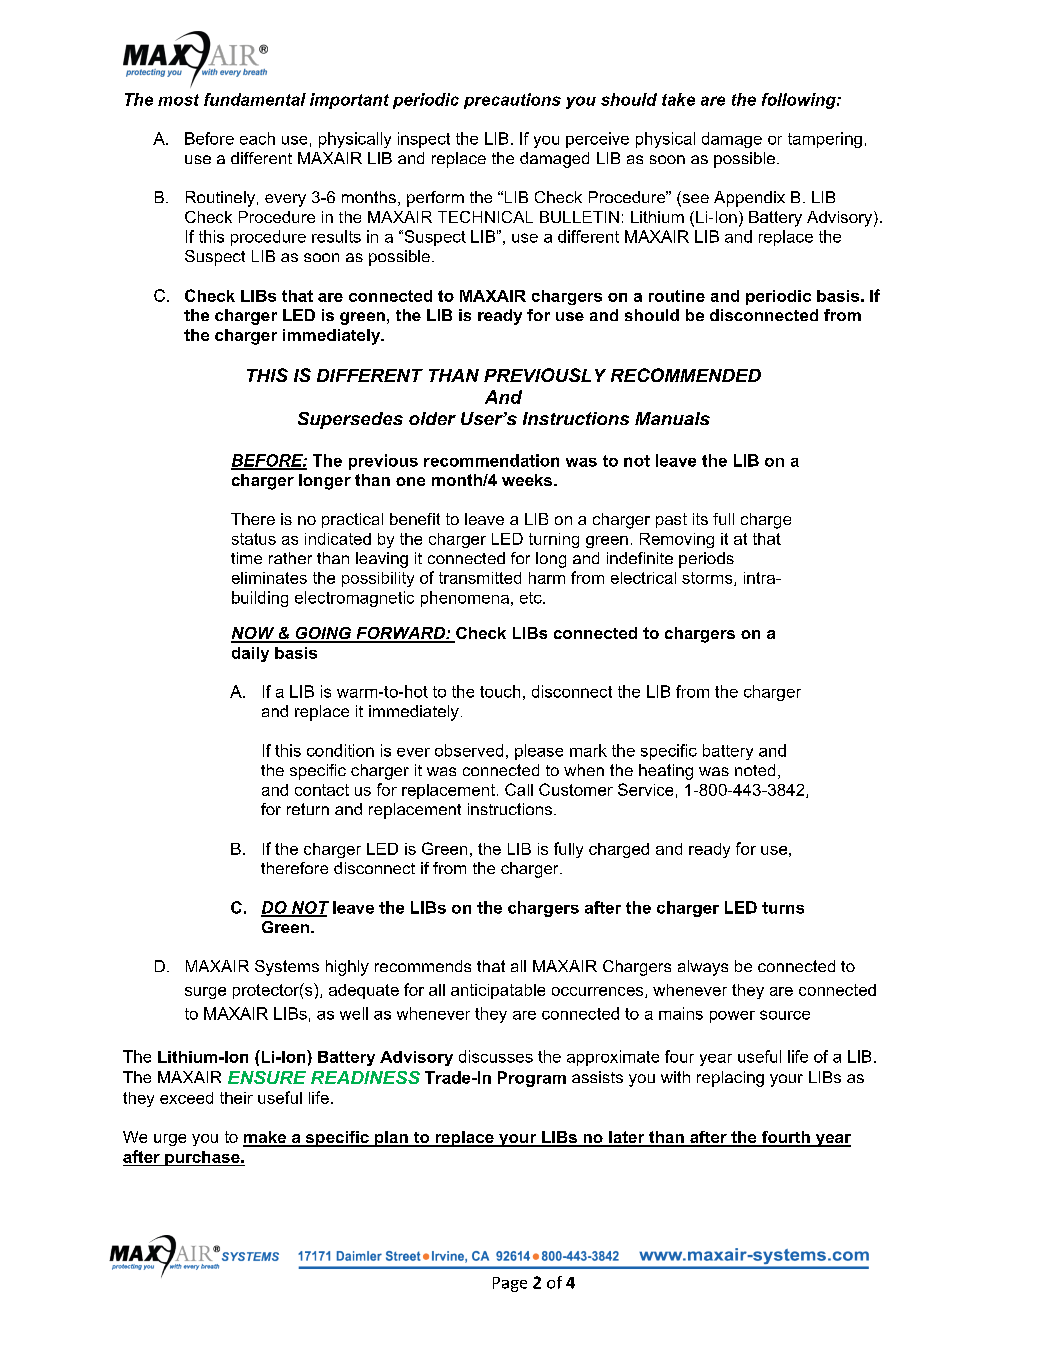  Describe the element at coordinates (800, 101) in the image. I see `following` at that location.
